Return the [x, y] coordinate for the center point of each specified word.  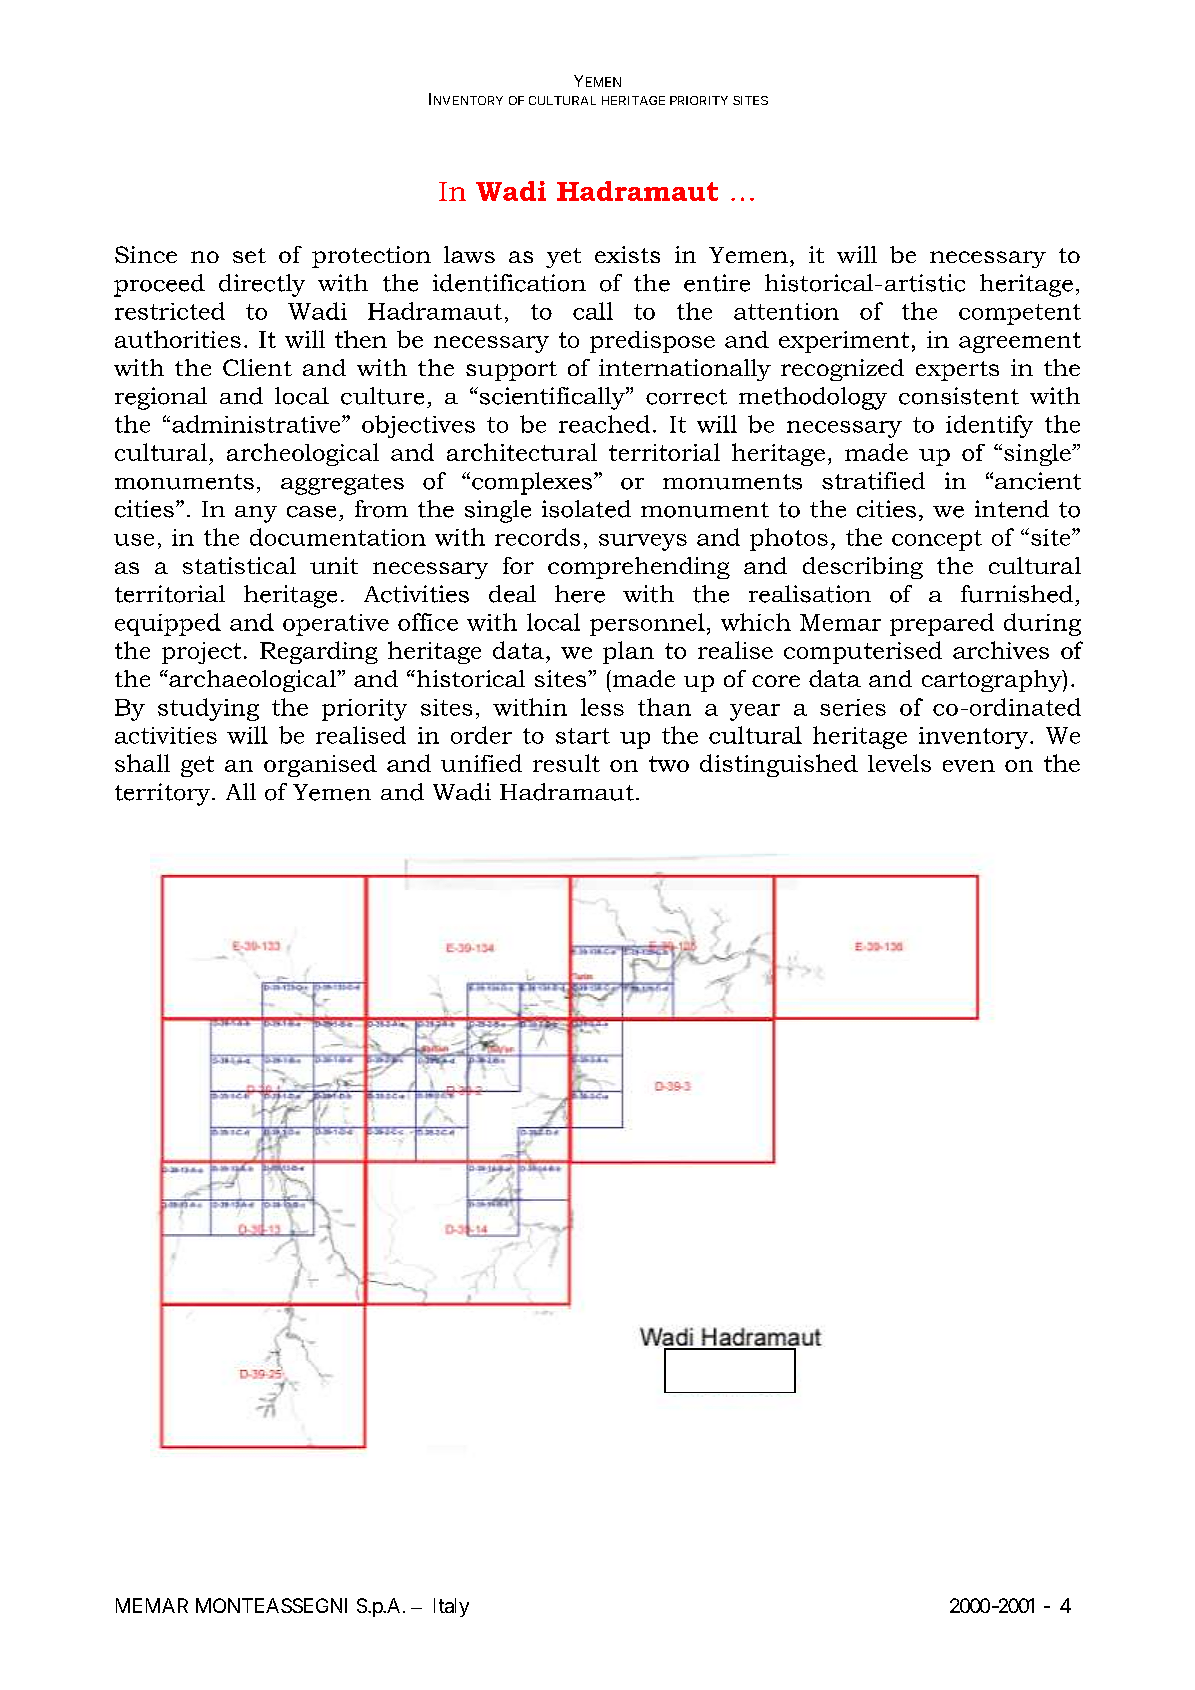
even [969, 766]
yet [563, 258]
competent [1020, 314]
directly [262, 285]
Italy [451, 1607]
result [566, 763]
